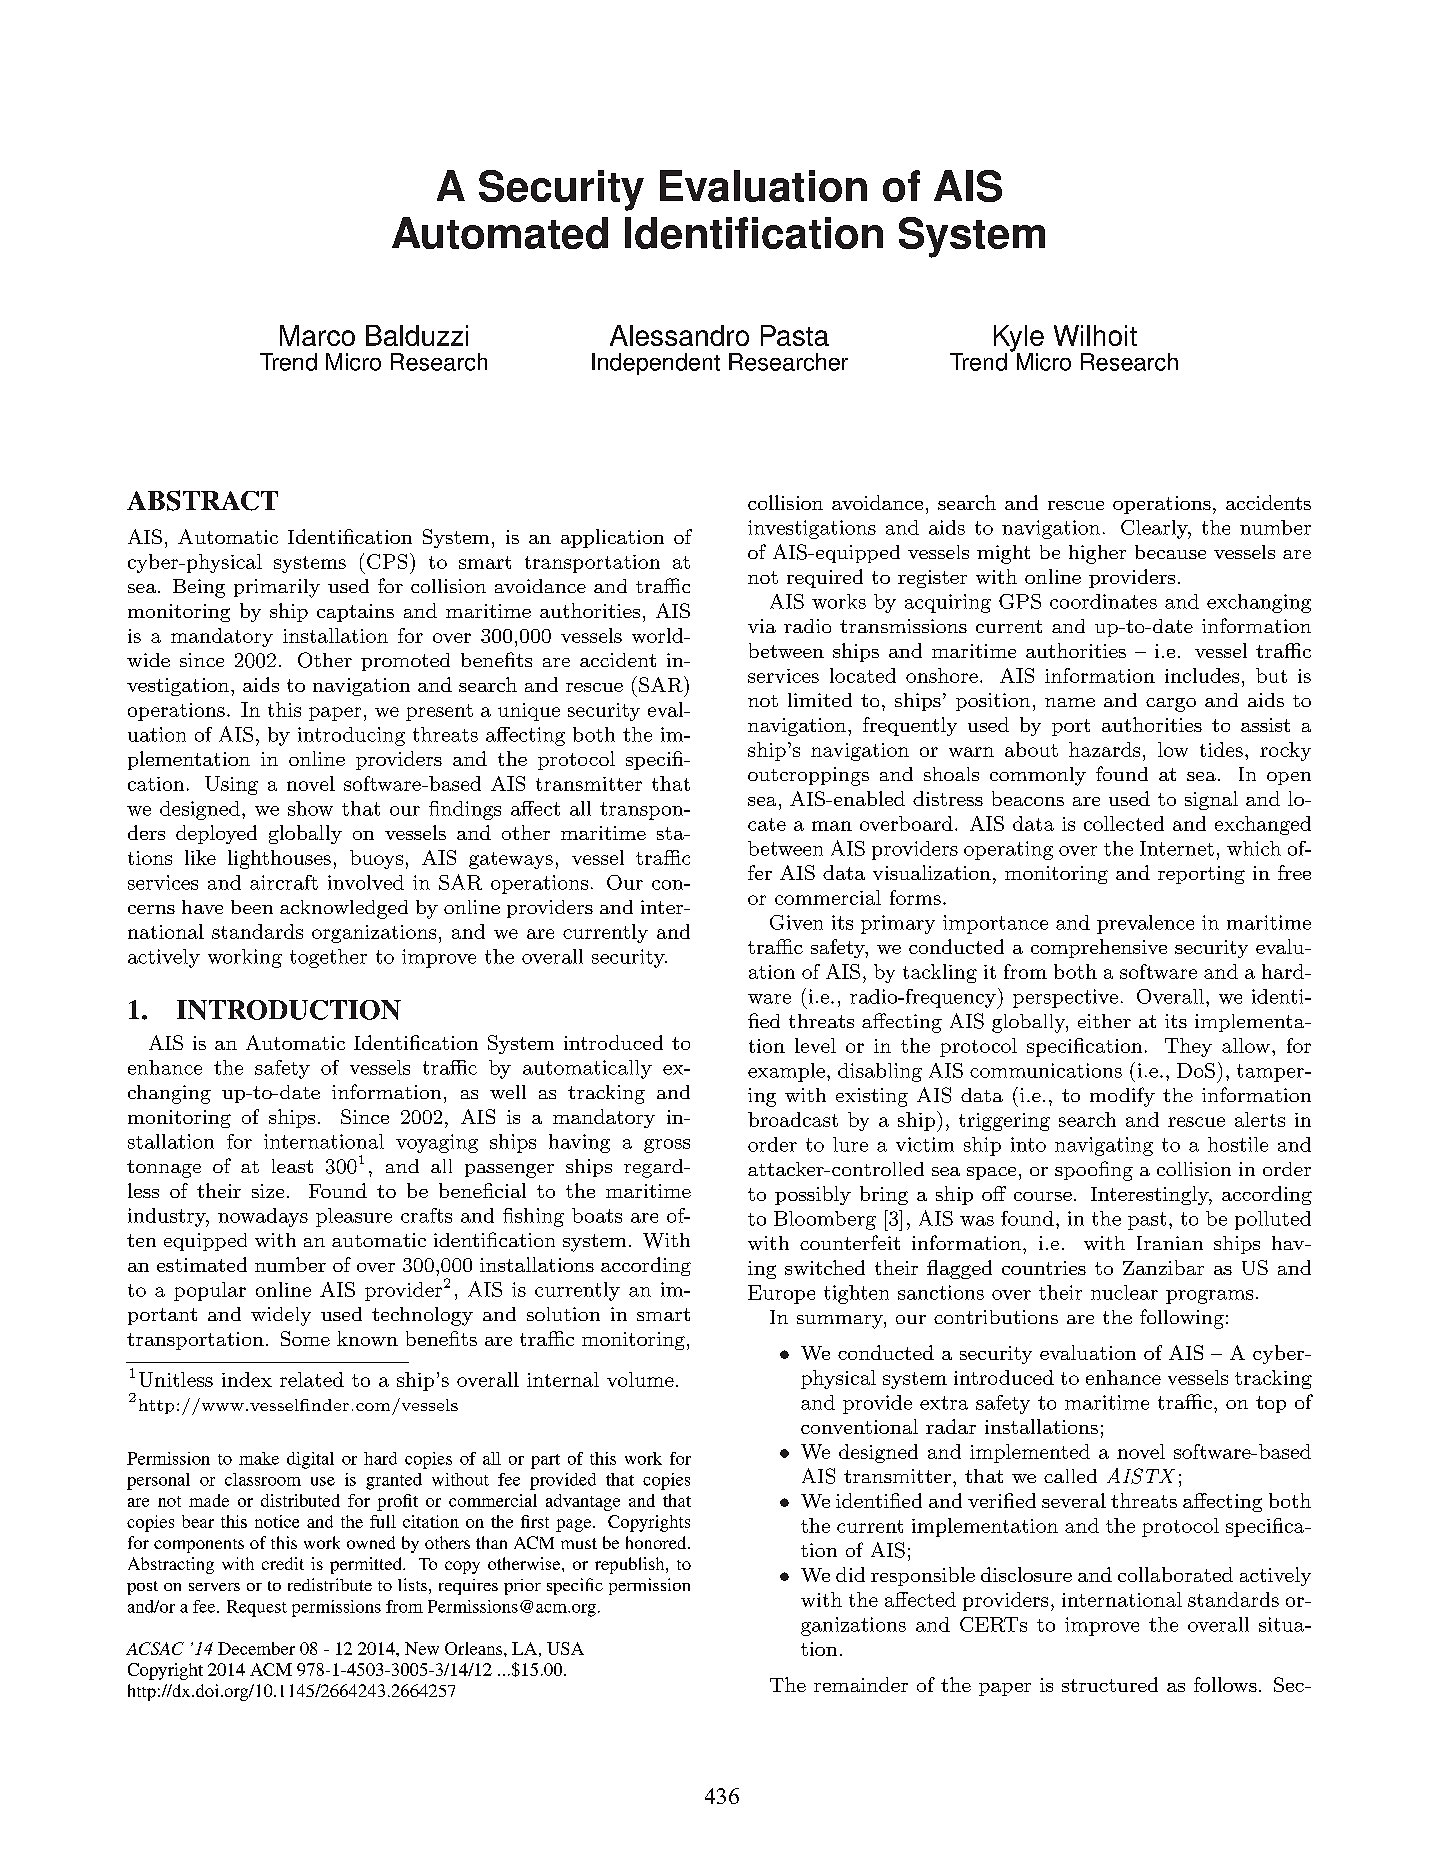  Describe the element at coordinates (781, 1294) in the document. I see `Europe` at that location.
